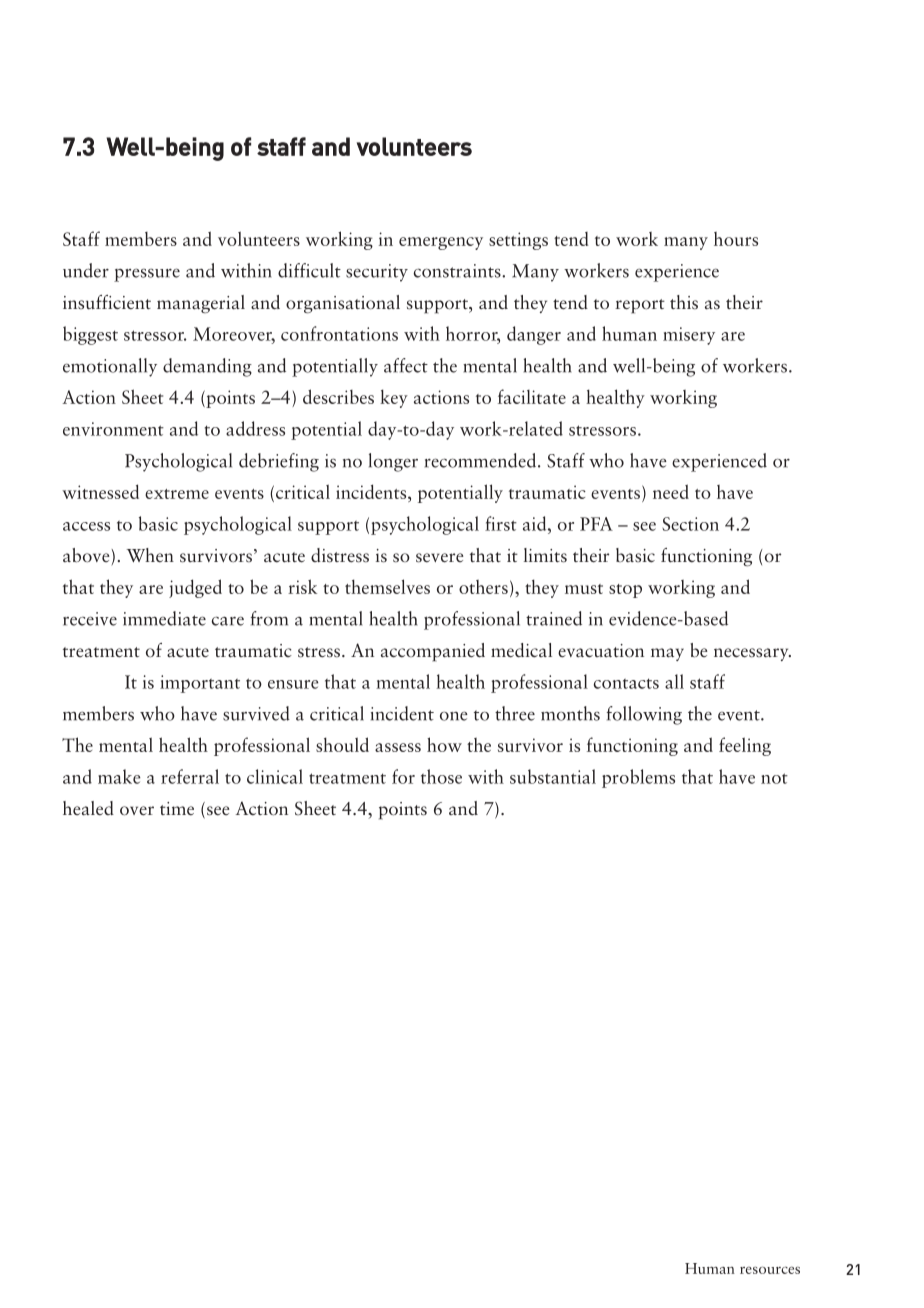  I want to click on constraints, so click(458, 271).
